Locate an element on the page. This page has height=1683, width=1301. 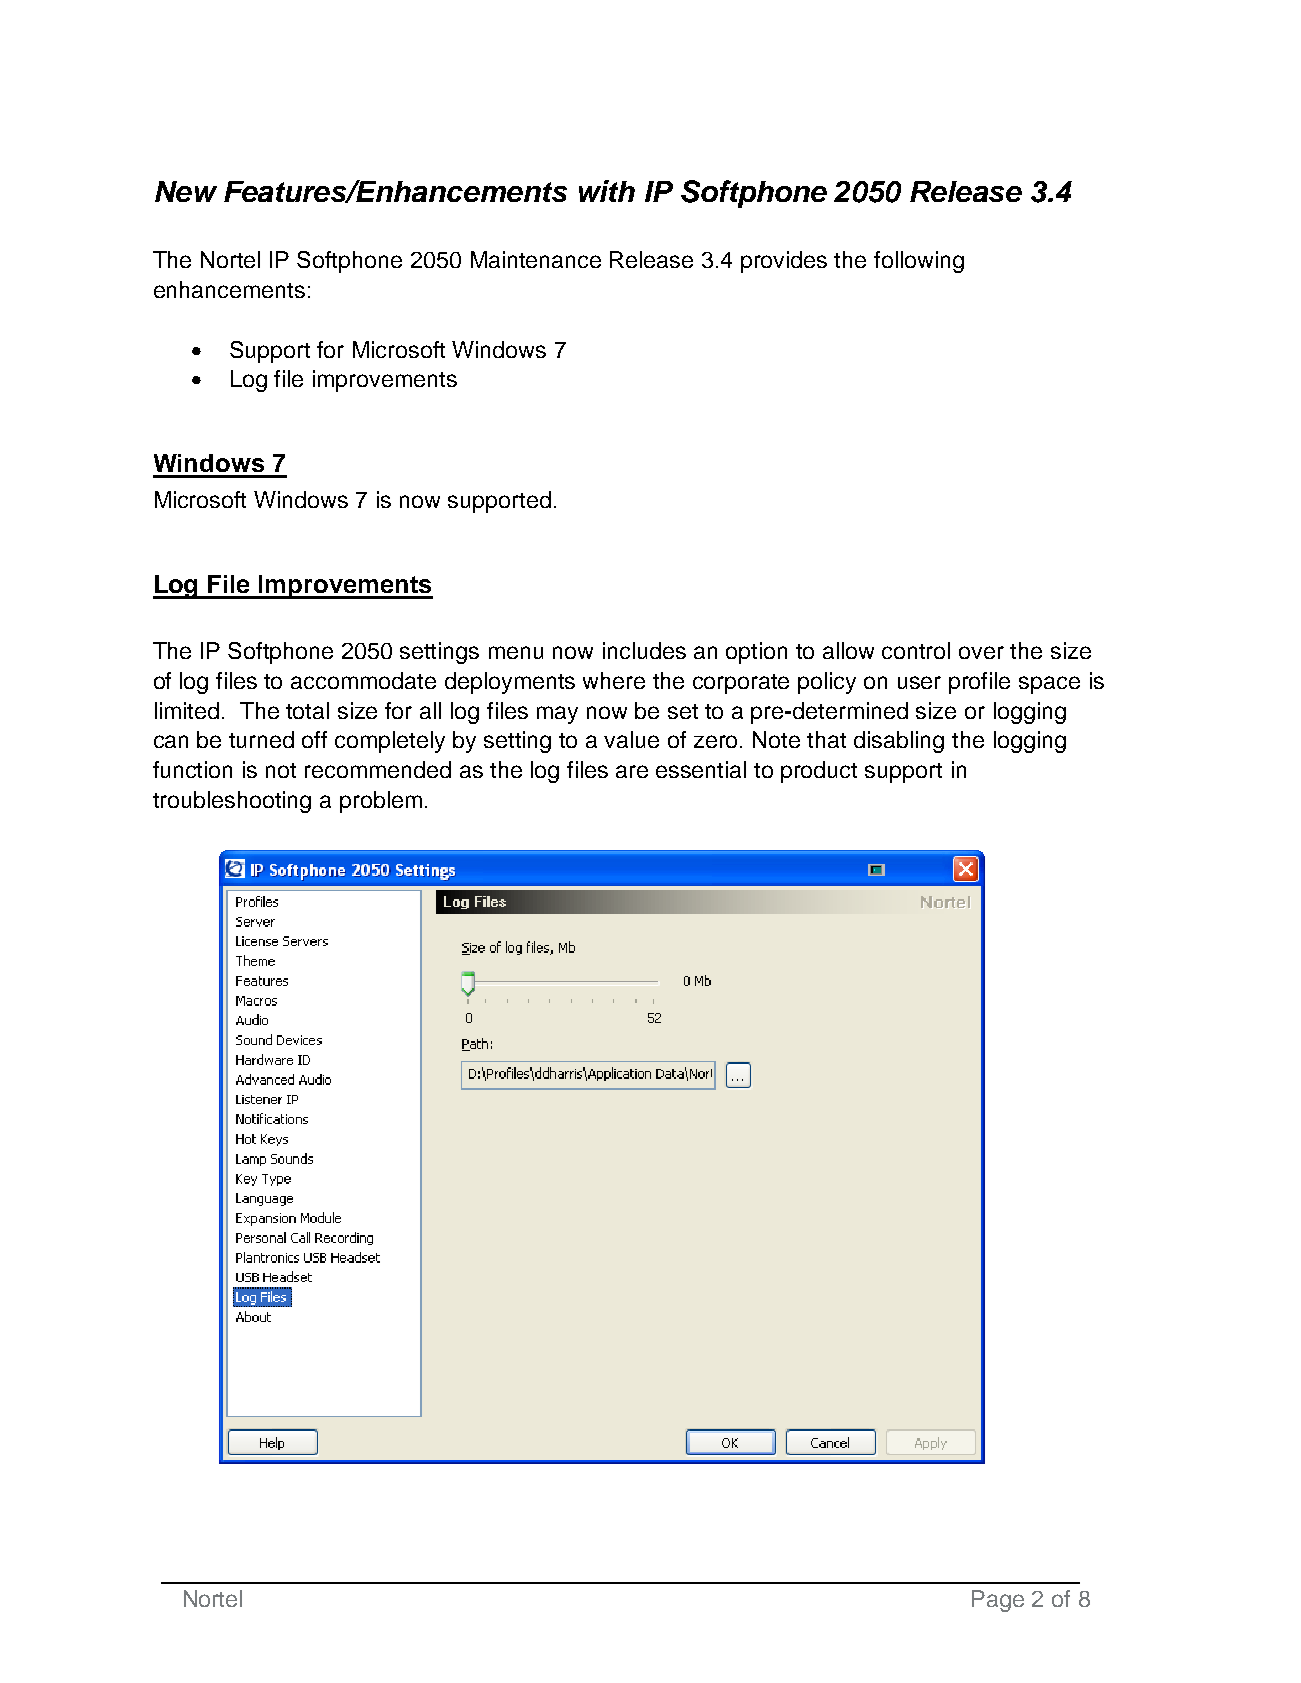
includes is located at coordinates (644, 650).
